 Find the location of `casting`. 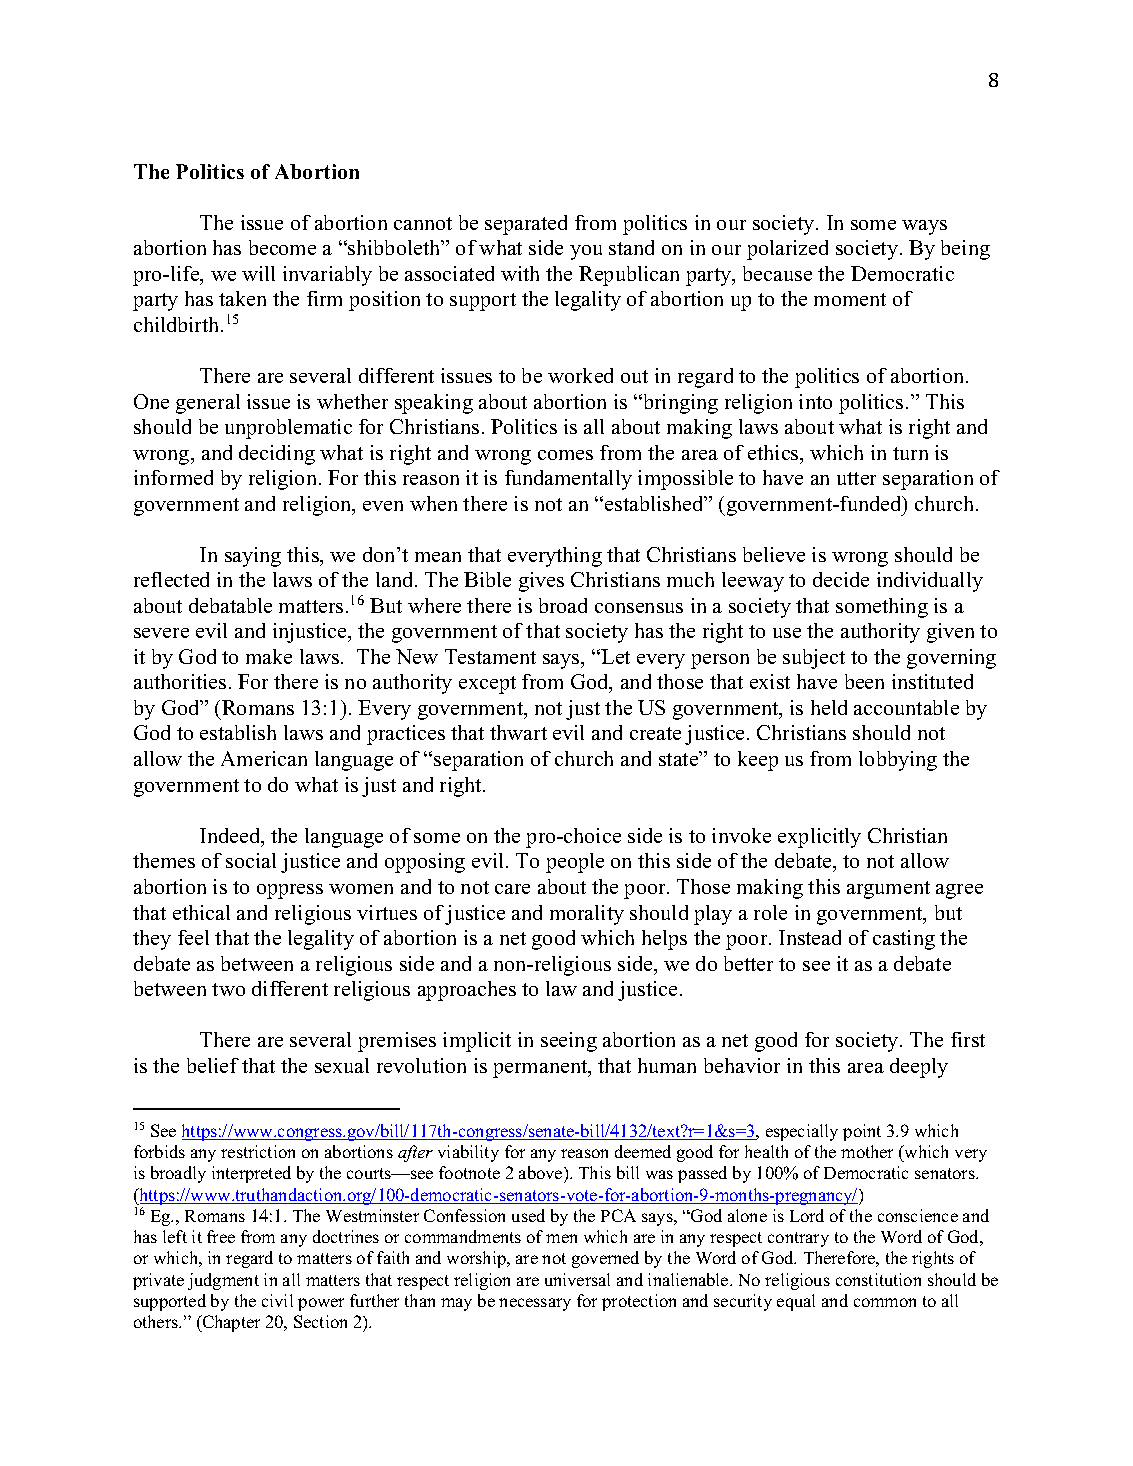

casting is located at coordinates (904, 940).
